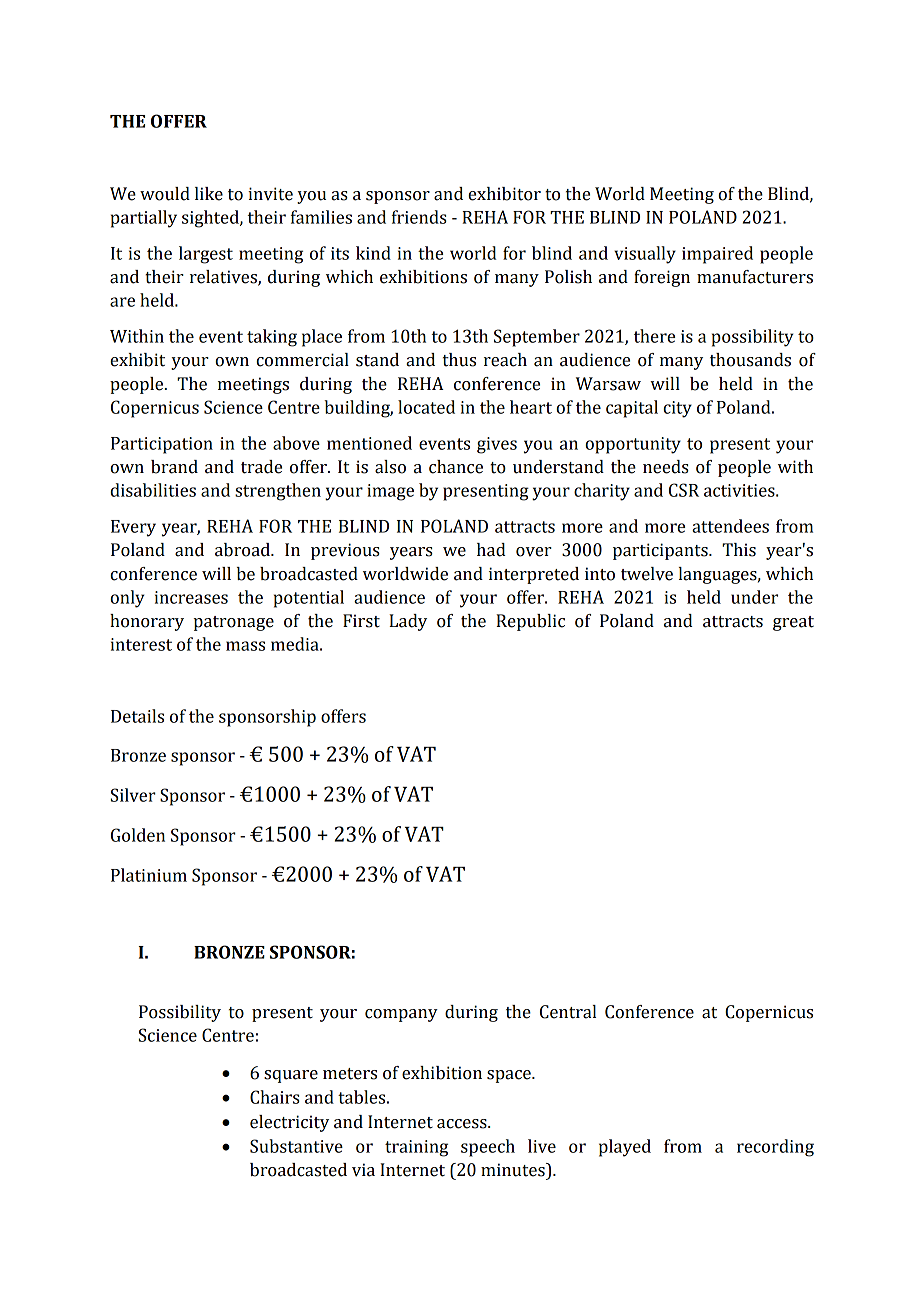 The width and height of the document is (924, 1308). Describe the element at coordinates (419, 217) in the document. I see `friends` at that location.
